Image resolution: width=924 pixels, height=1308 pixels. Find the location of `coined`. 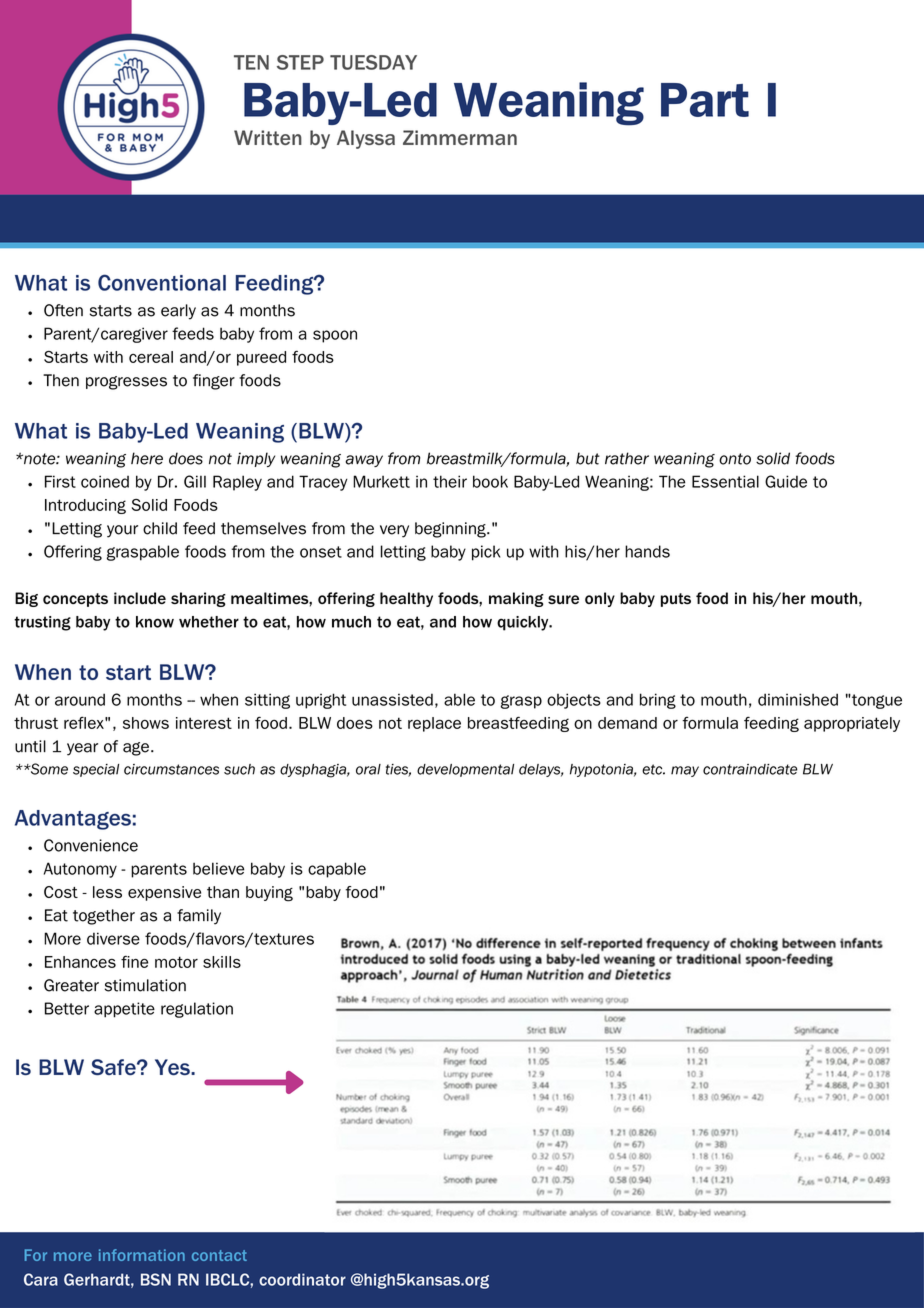

coined is located at coordinates (105, 481).
